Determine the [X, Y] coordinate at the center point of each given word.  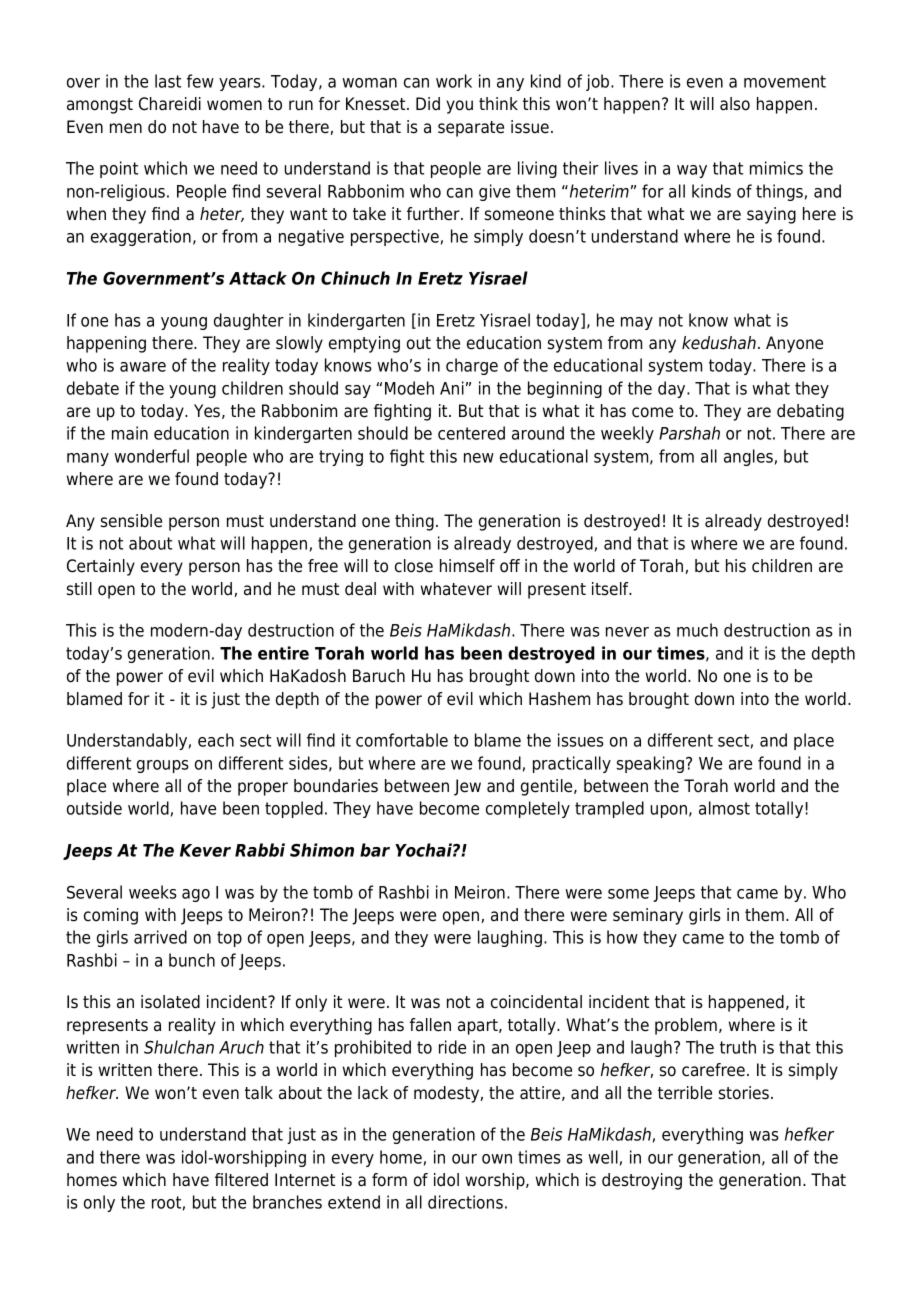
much [697, 630]
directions [465, 1202]
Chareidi [170, 104]
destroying [642, 1181]
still [79, 589]
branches [287, 1202]
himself [467, 566]
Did [428, 104]
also [735, 104]
